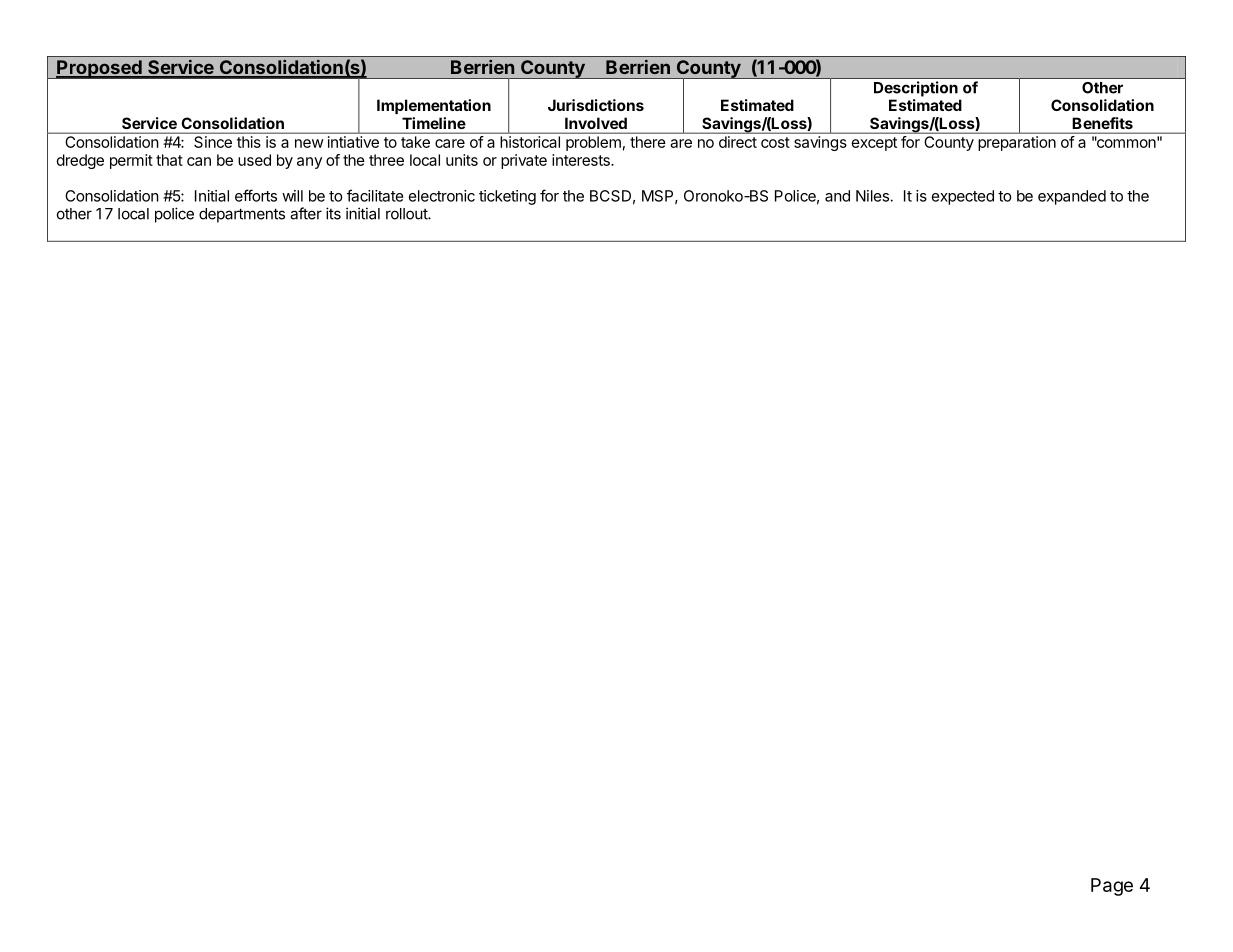 The image size is (1233, 952). What do you see at coordinates (963, 197) in the page?
I see `expected` at bounding box center [963, 197].
